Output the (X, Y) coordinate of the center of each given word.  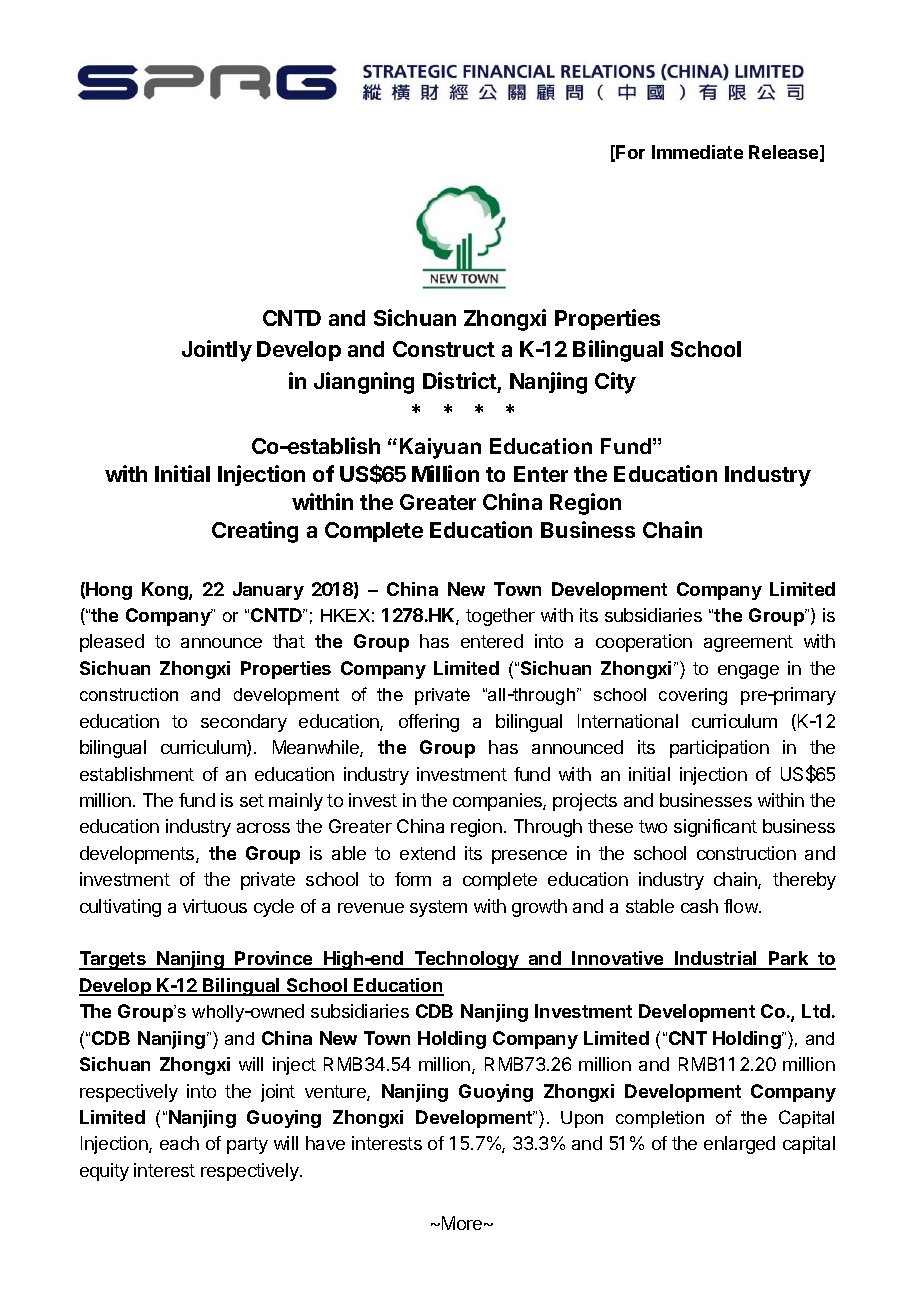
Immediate (697, 152)
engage (748, 672)
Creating (255, 532)
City (615, 383)
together (500, 617)
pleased (112, 643)
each (179, 1143)
